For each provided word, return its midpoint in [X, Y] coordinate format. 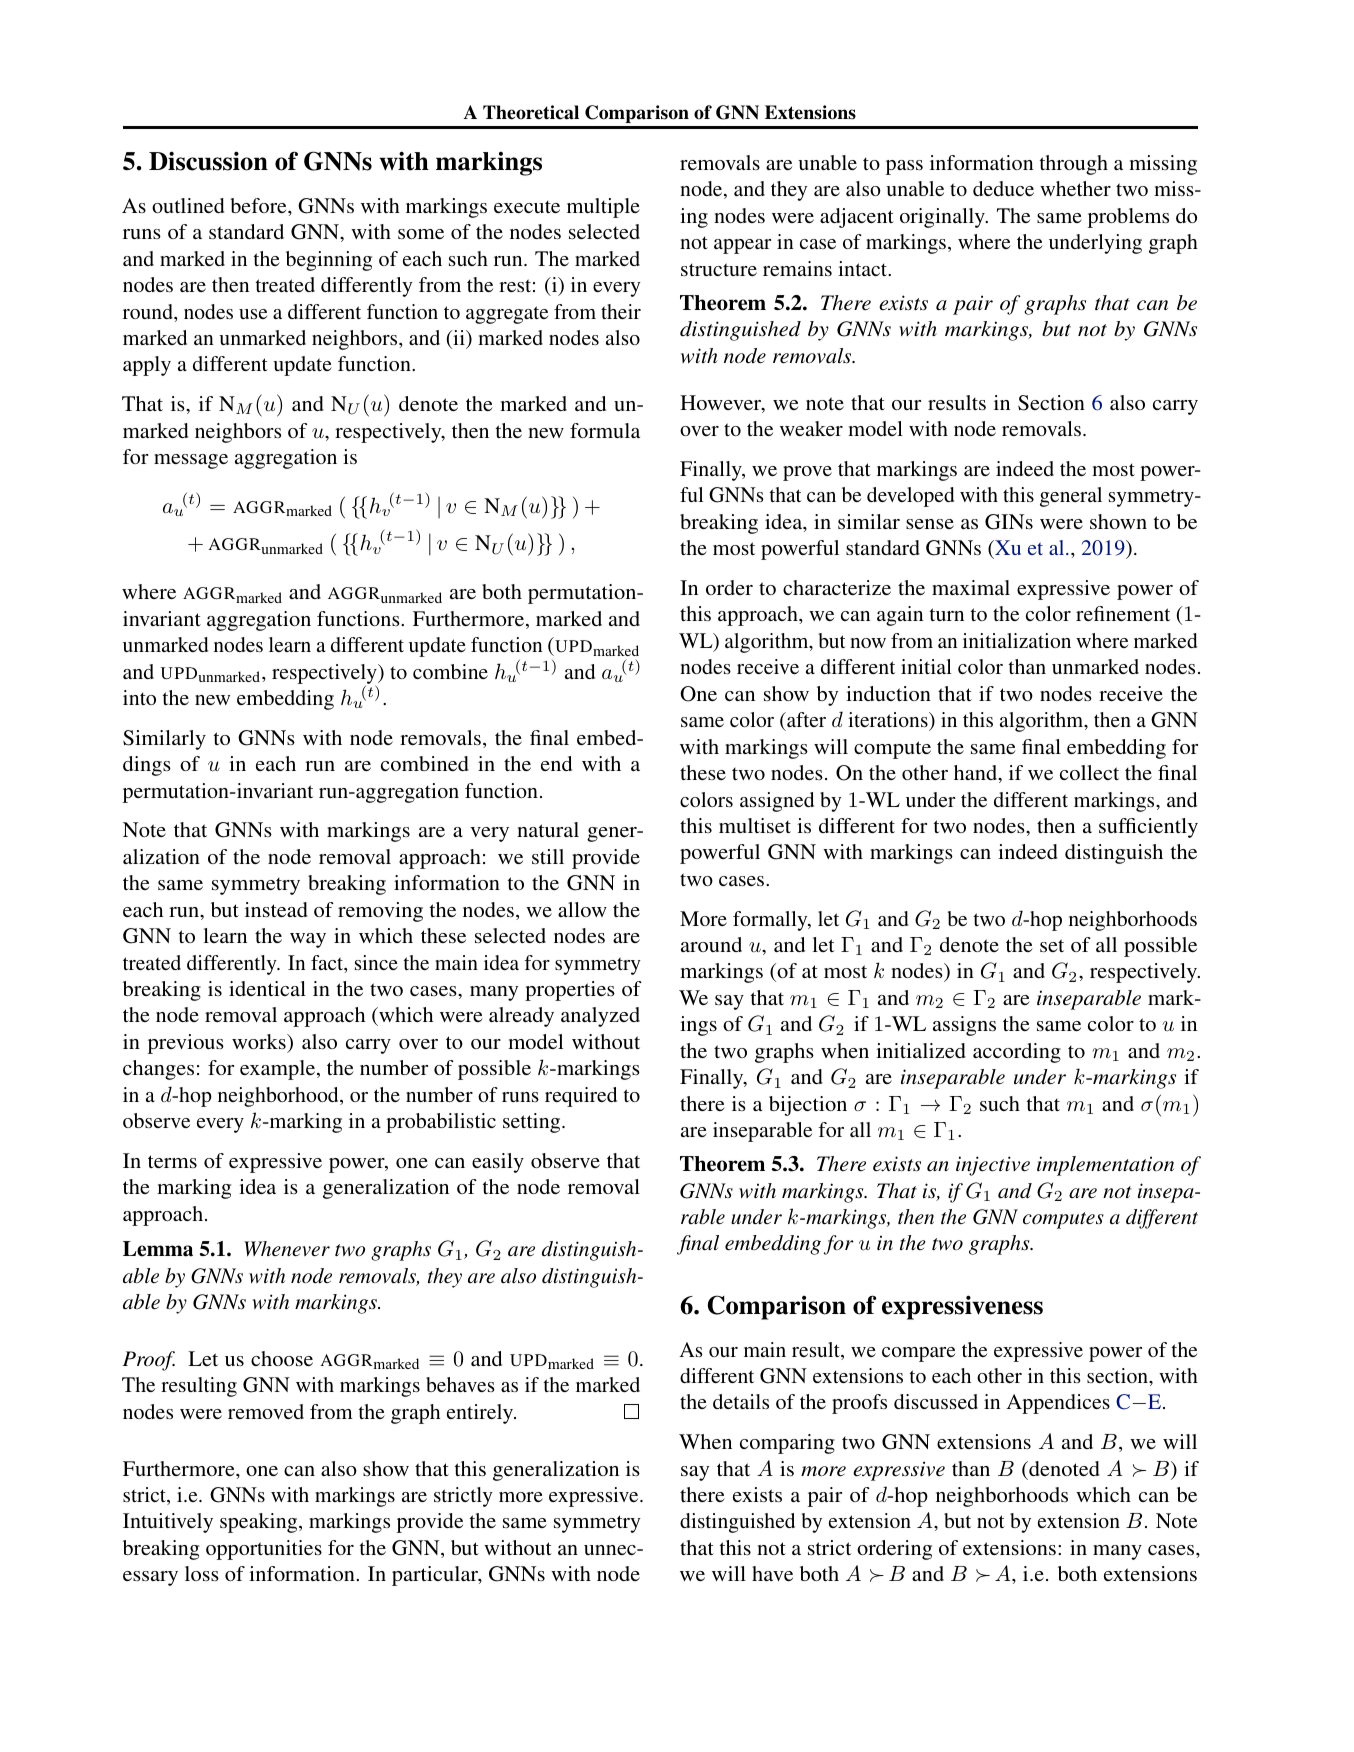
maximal [971, 587]
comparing [787, 1444]
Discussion [208, 161]
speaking [260, 1523]
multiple [603, 208]
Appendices [1058, 1404]
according [1017, 1053]
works [260, 1041]
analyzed [600, 1017]
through [1074, 165]
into [139, 697]
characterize [837, 587]
